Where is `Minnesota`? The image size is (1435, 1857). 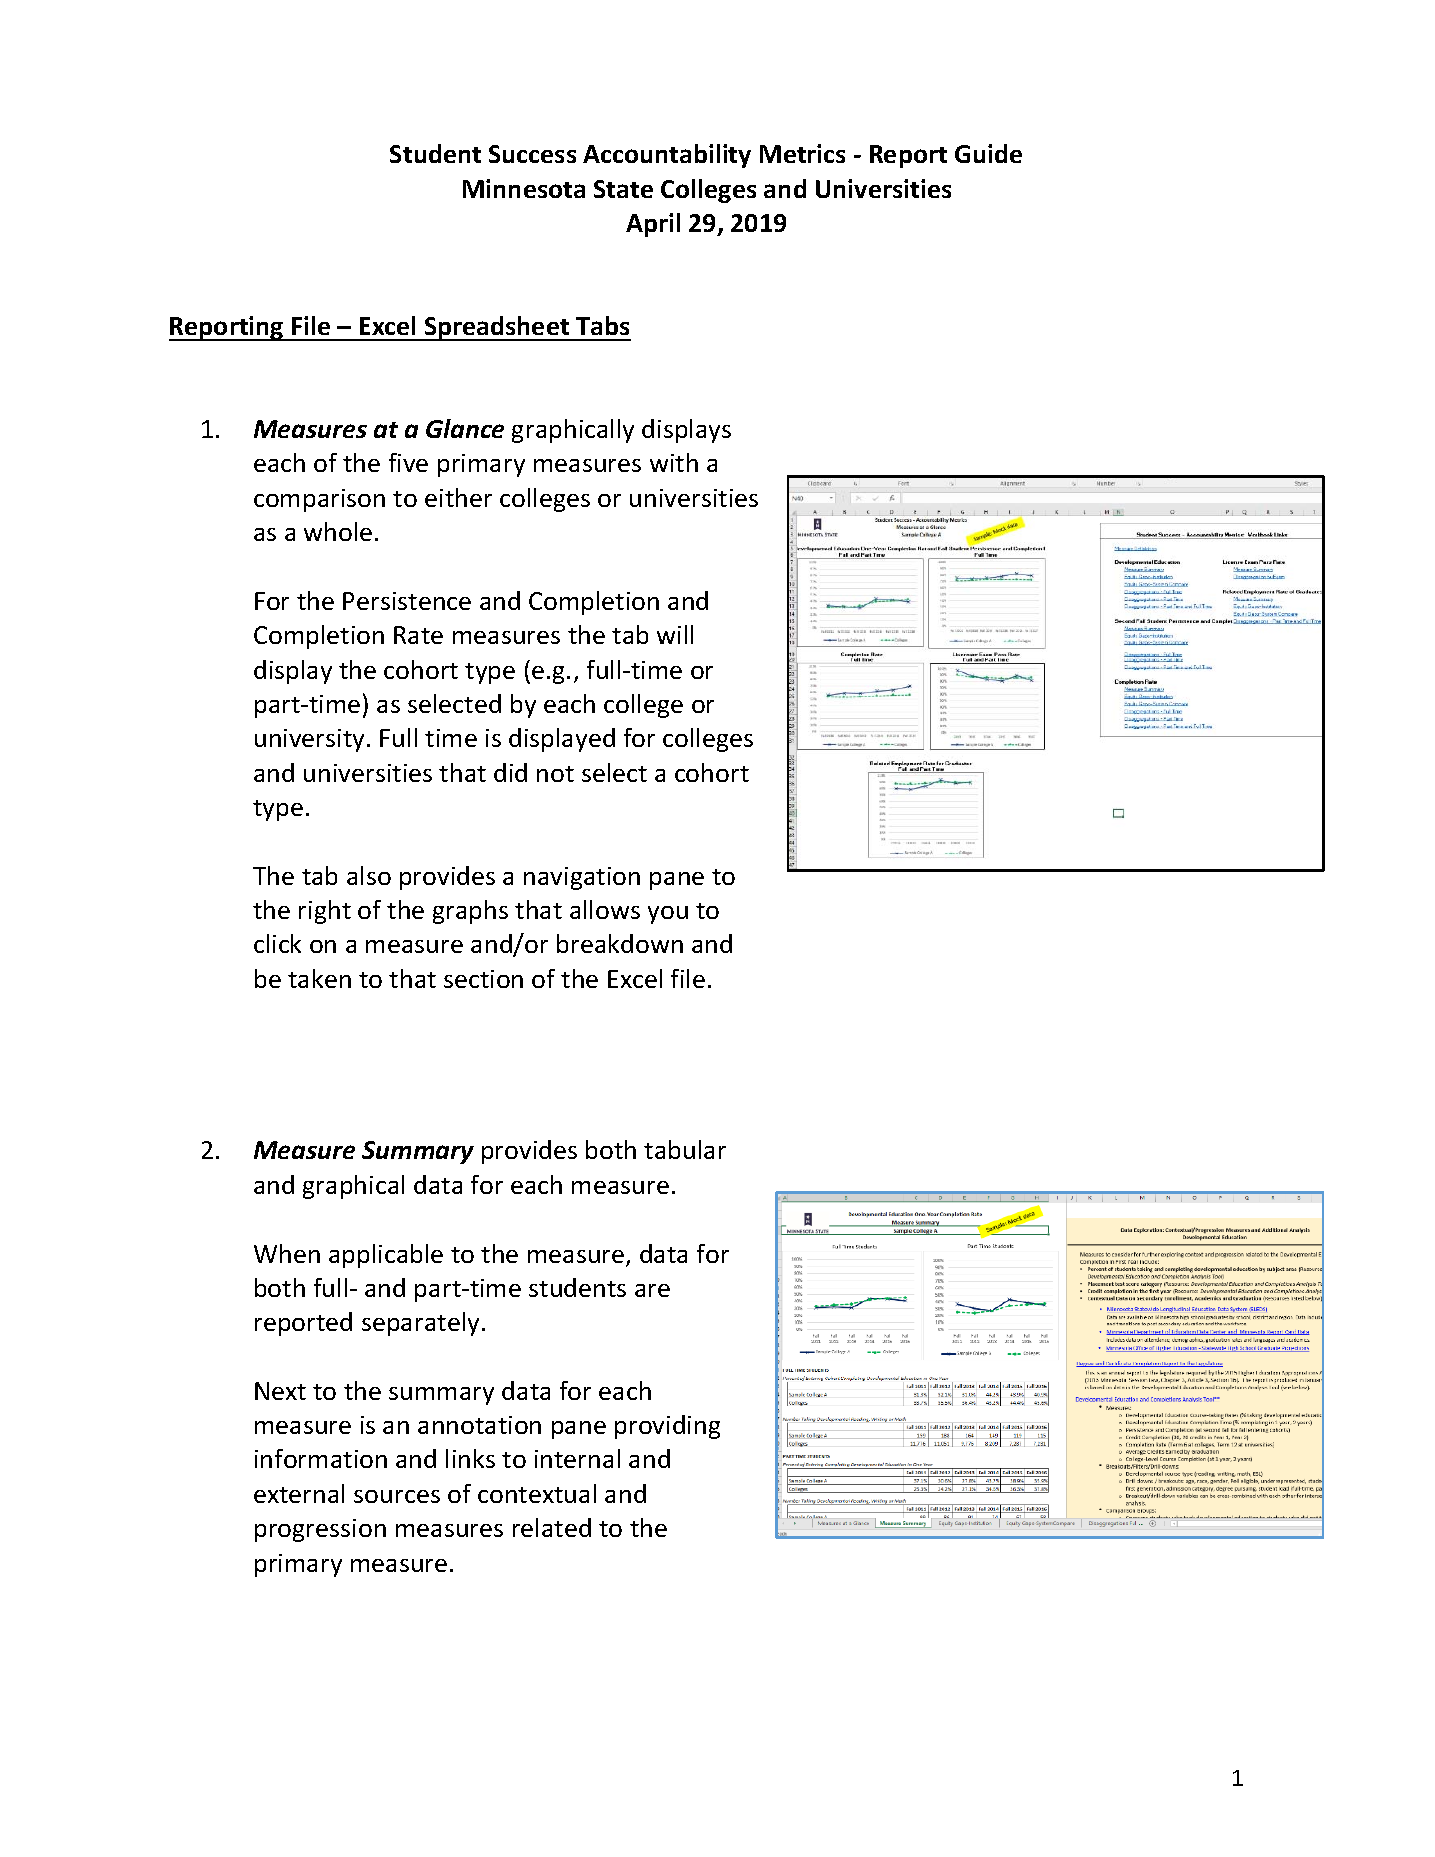 Minnesota is located at coordinates (524, 188).
